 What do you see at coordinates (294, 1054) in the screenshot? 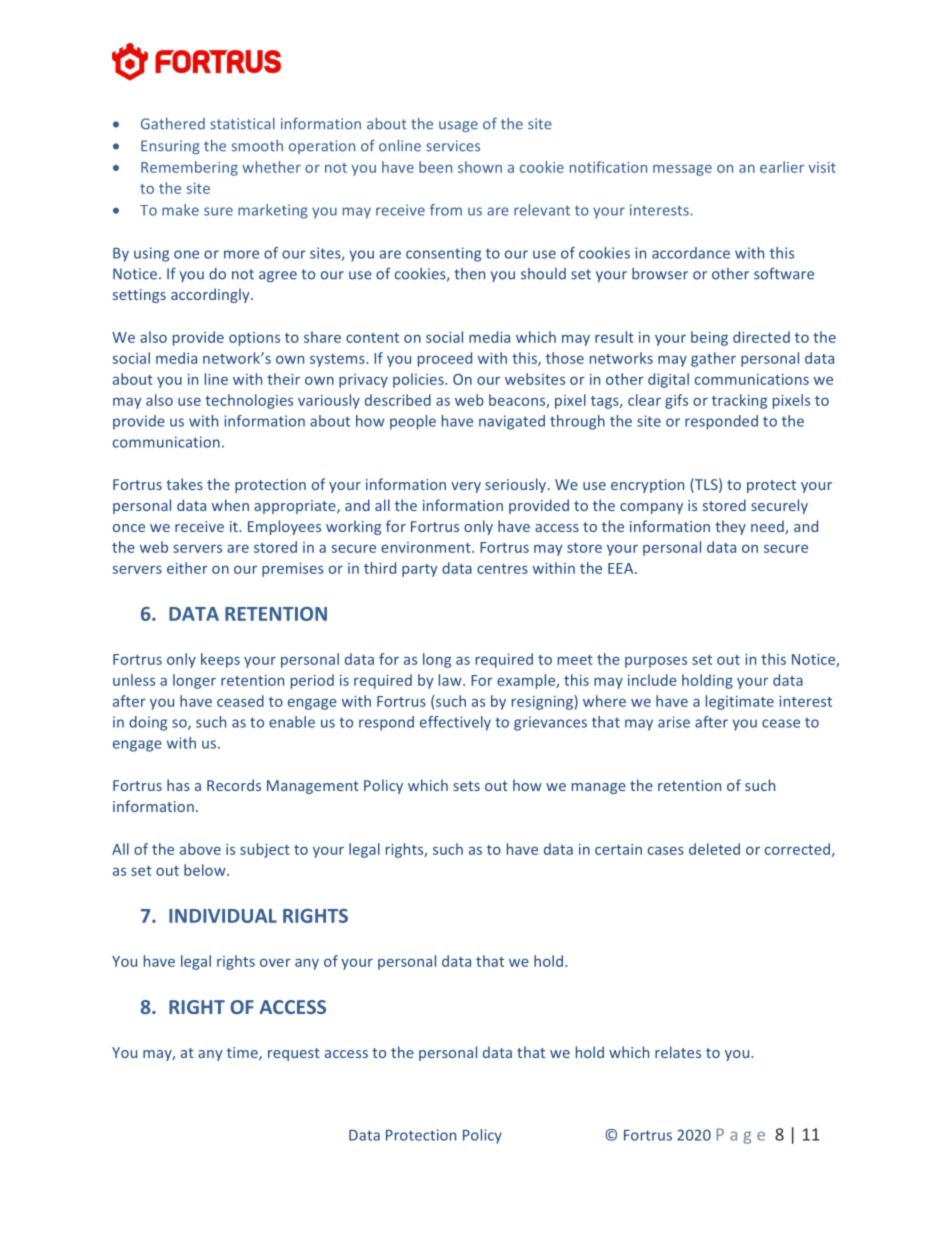
I see `request` at bounding box center [294, 1054].
